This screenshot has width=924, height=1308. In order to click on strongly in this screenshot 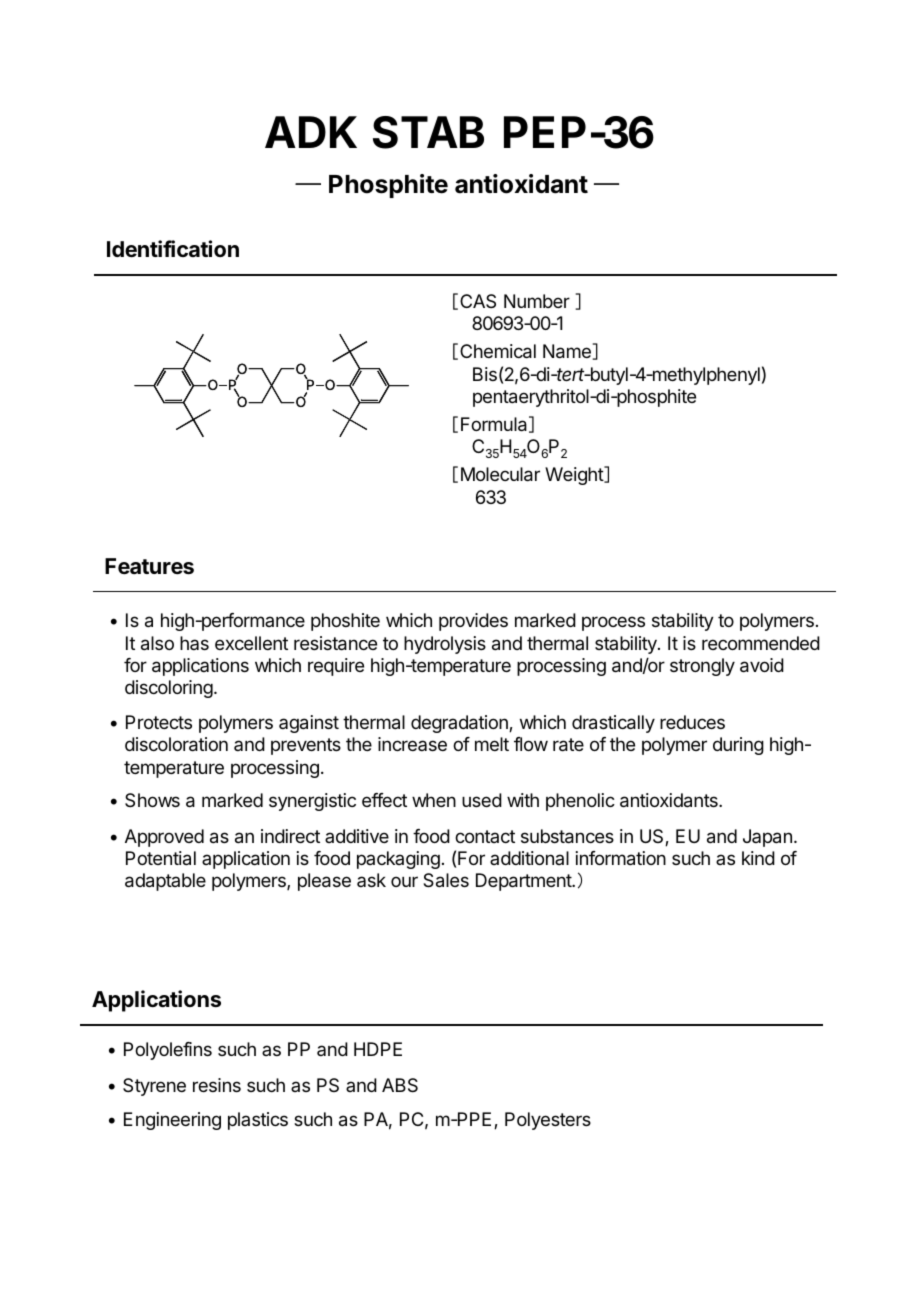, I will do `click(702, 667)`.
